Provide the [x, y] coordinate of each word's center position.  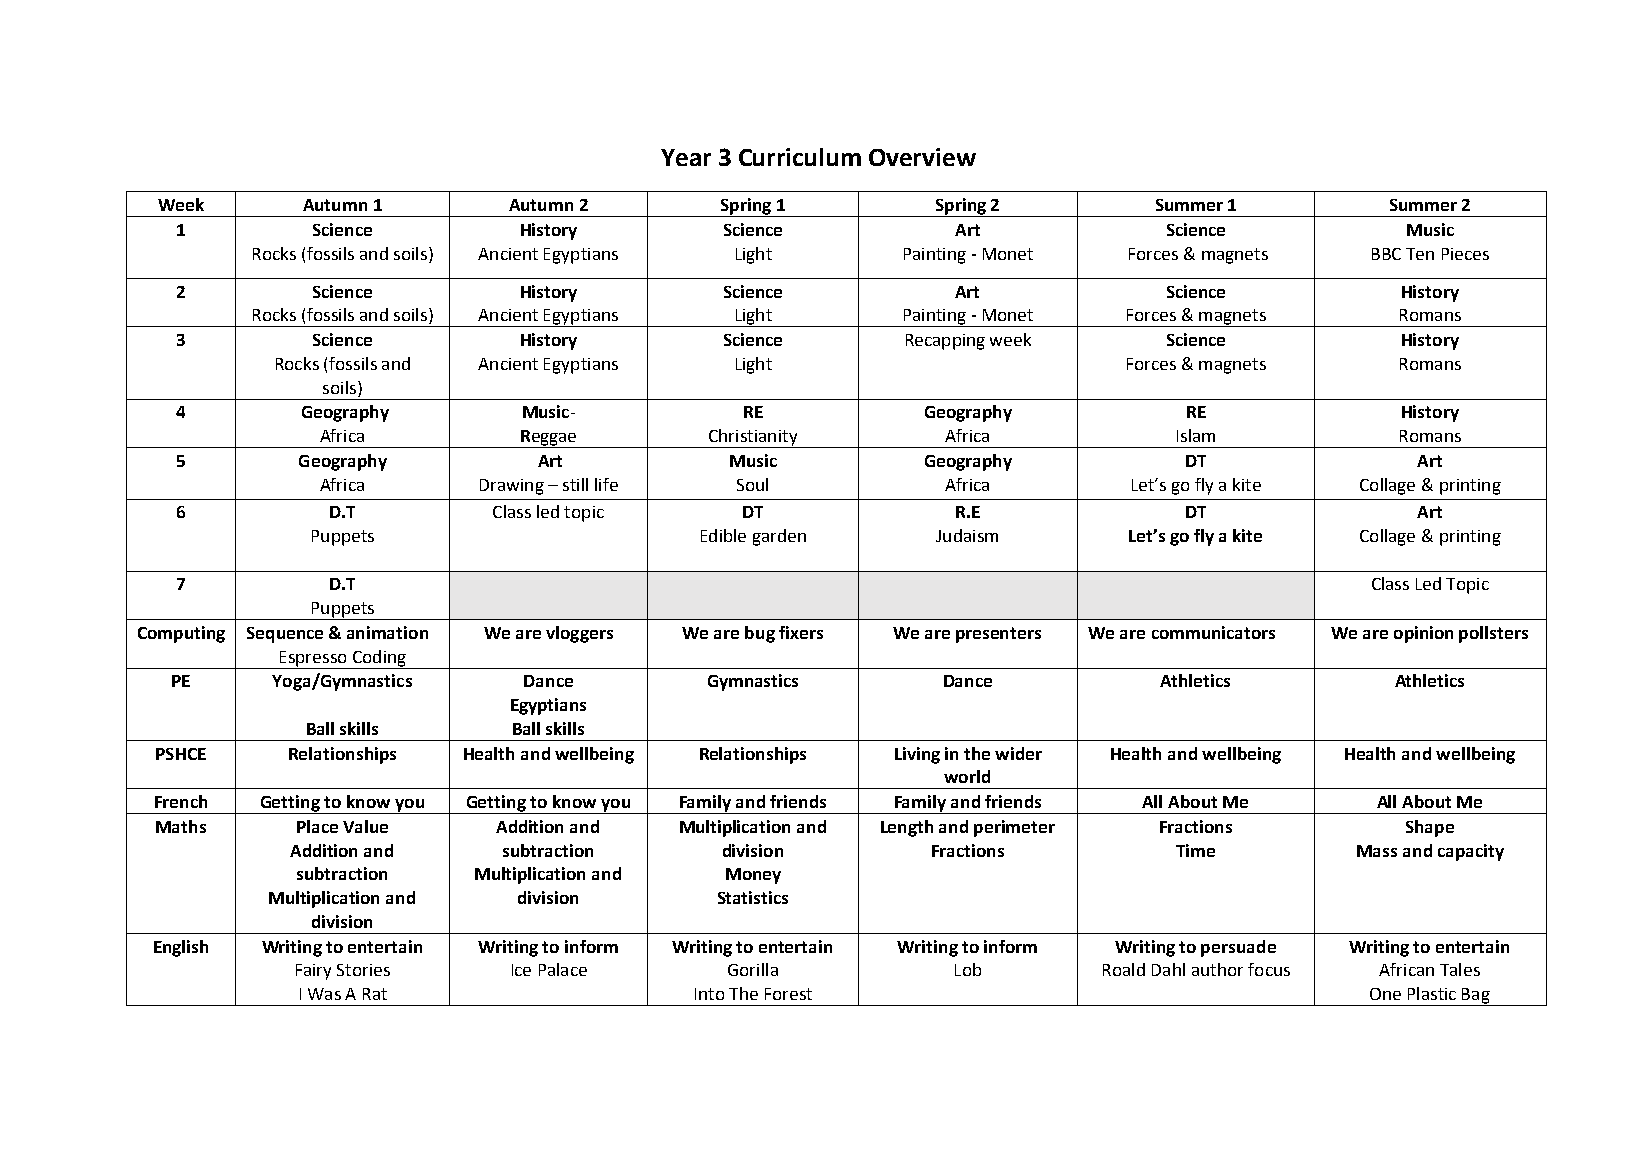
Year [686, 157]
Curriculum [800, 157]
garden [779, 537]
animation [387, 632]
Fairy [313, 972]
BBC [1386, 254]
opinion [1423, 634]
